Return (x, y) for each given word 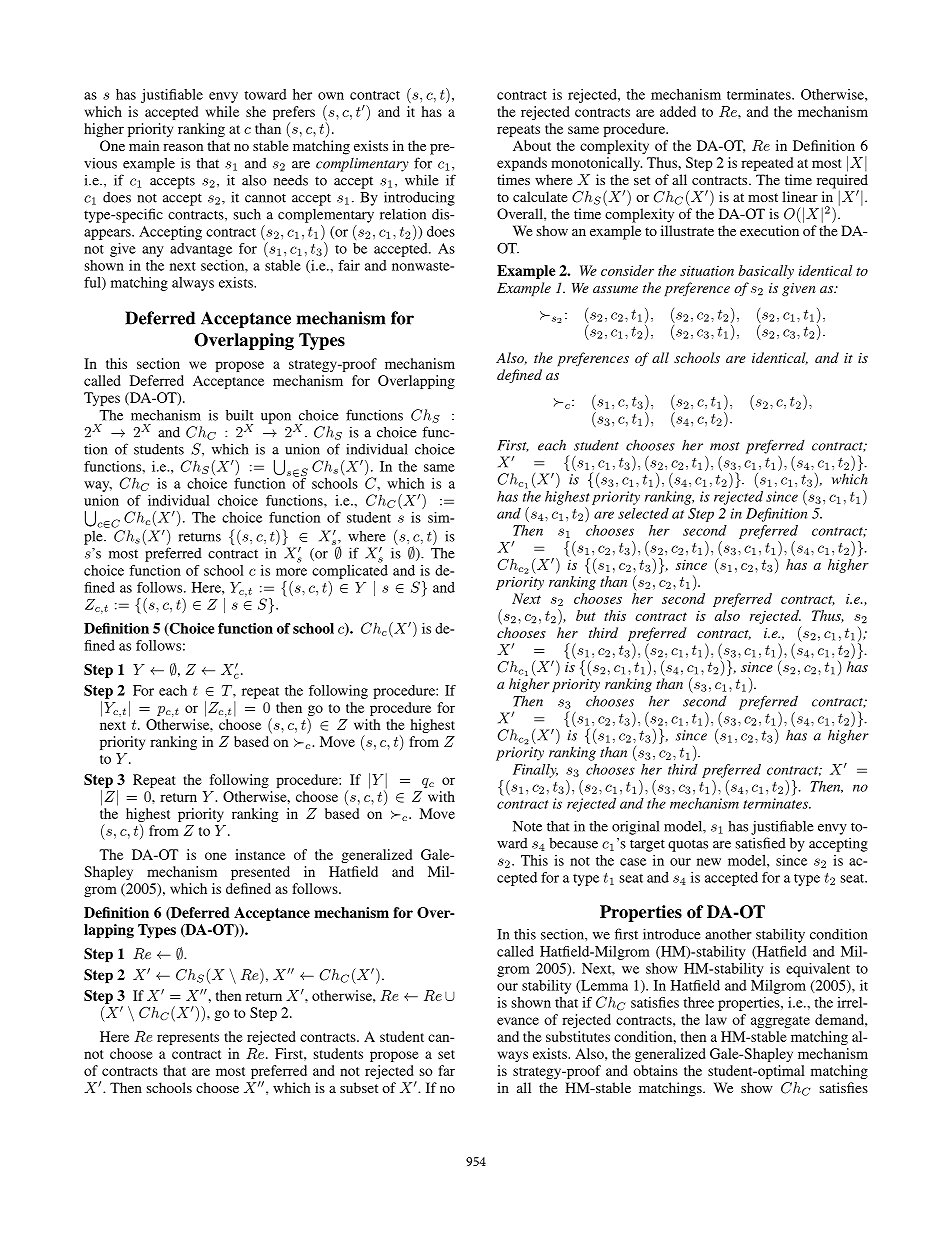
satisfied (761, 843)
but (586, 615)
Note (527, 826)
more (291, 572)
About (532, 145)
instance (260, 854)
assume (615, 289)
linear (800, 196)
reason (183, 147)
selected (643, 513)
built (239, 415)
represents (188, 1039)
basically (766, 272)
